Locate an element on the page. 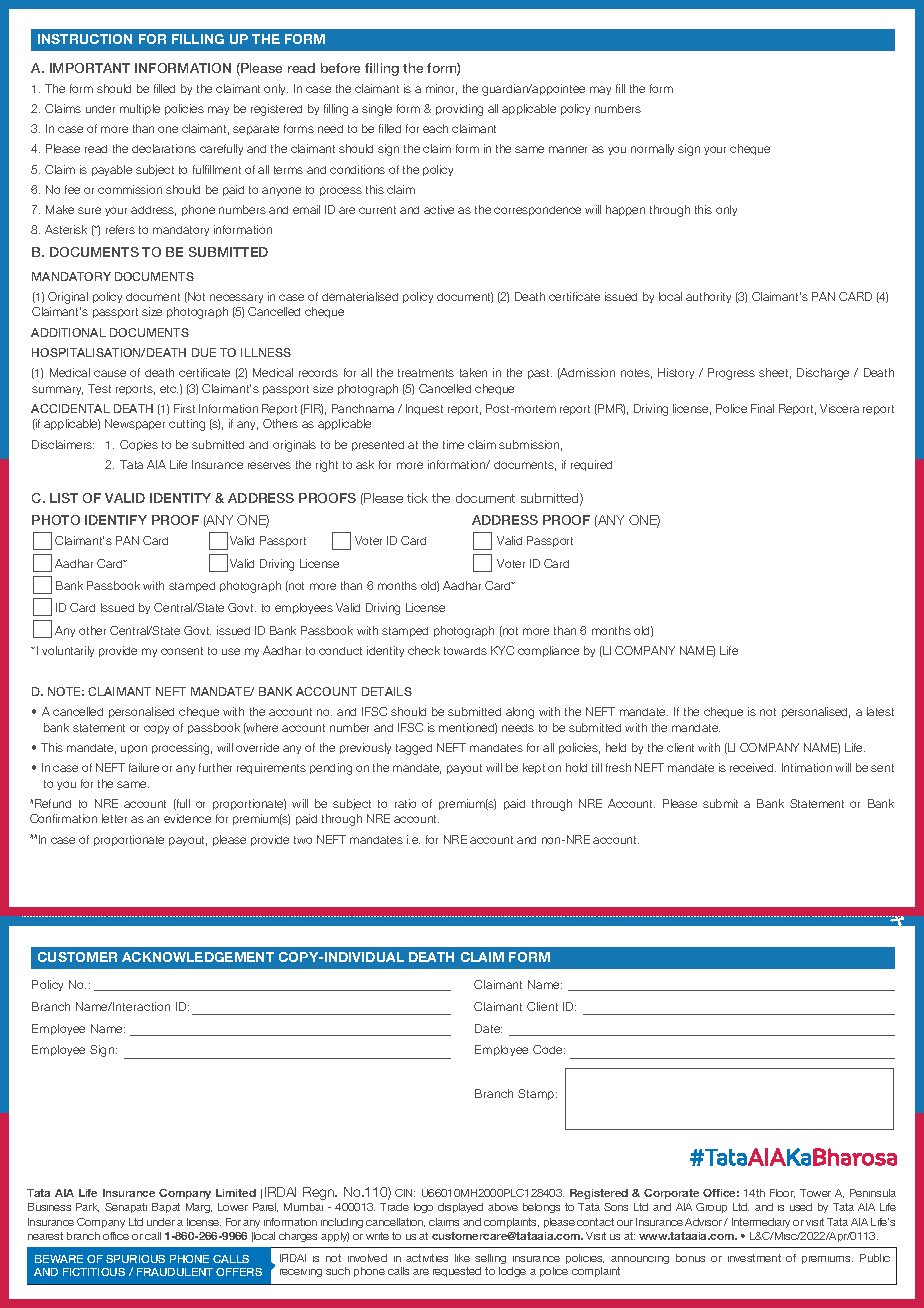 Image resolution: width=924 pixels, height=1308 pixels. Intimation is located at coordinates (807, 767).
